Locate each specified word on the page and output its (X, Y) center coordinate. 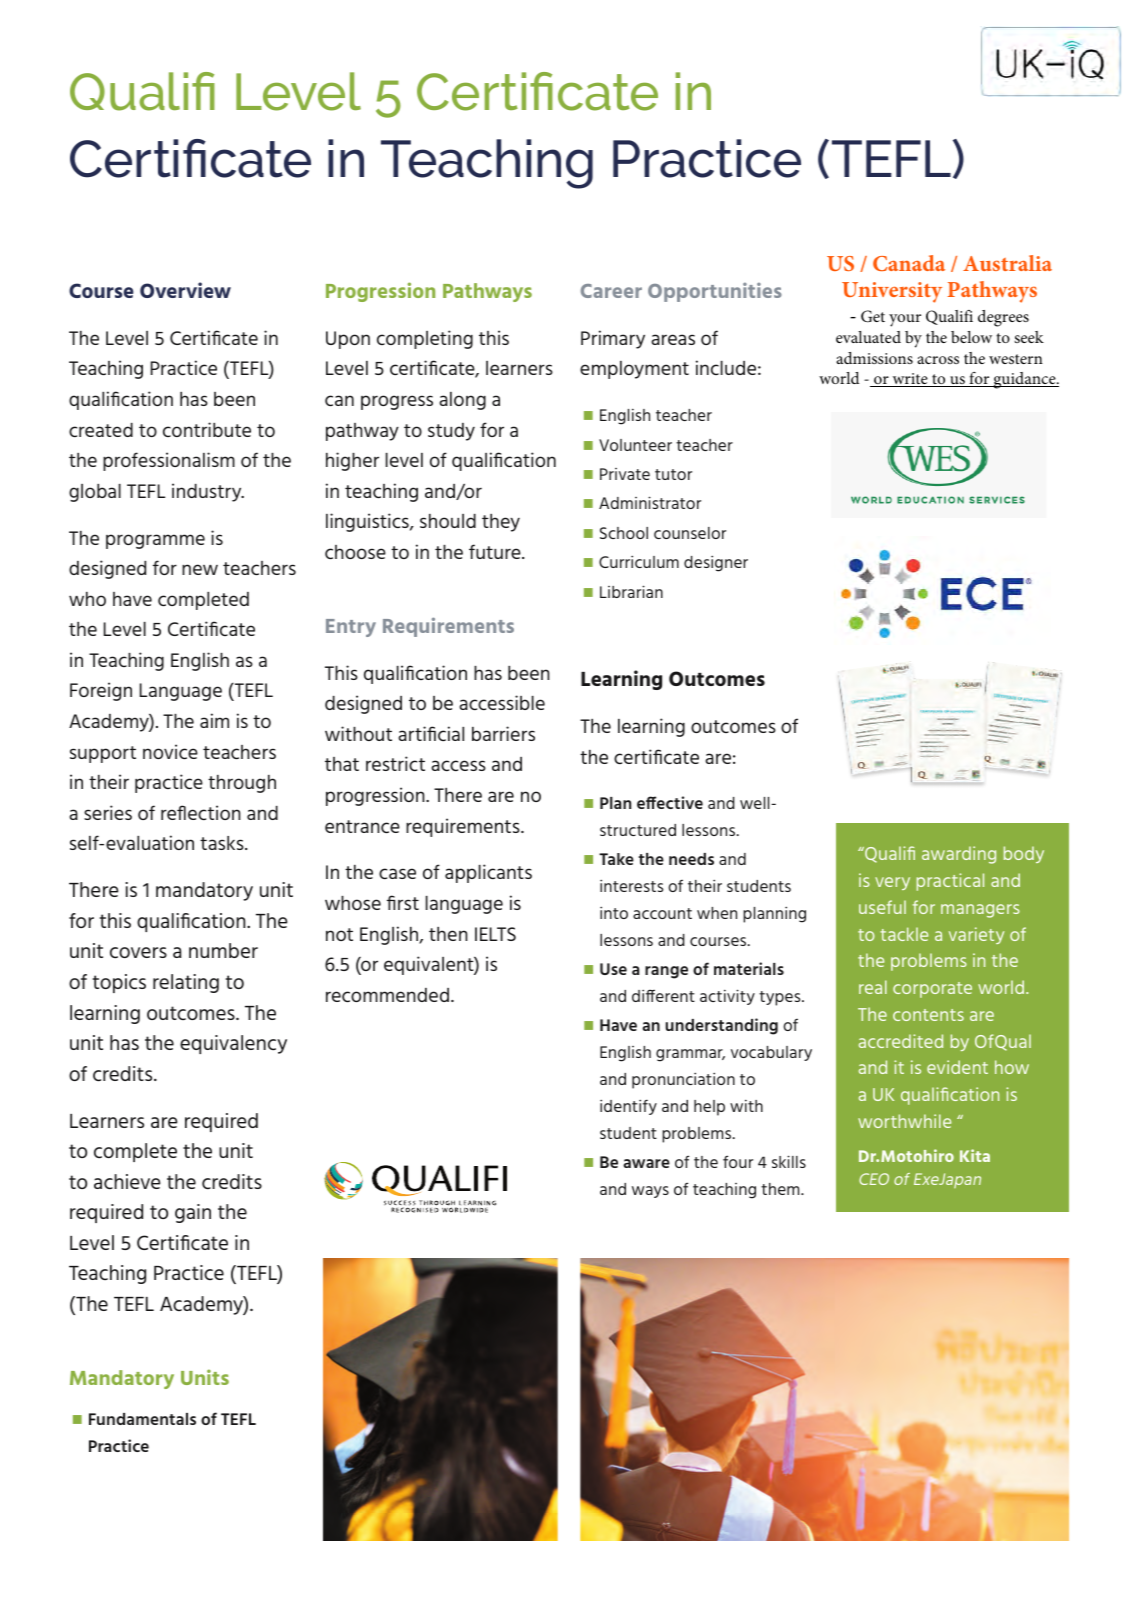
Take (616, 859)
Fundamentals (142, 1419)
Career (611, 291)
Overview (185, 290)
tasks (223, 843)
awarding (959, 855)
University (892, 292)
